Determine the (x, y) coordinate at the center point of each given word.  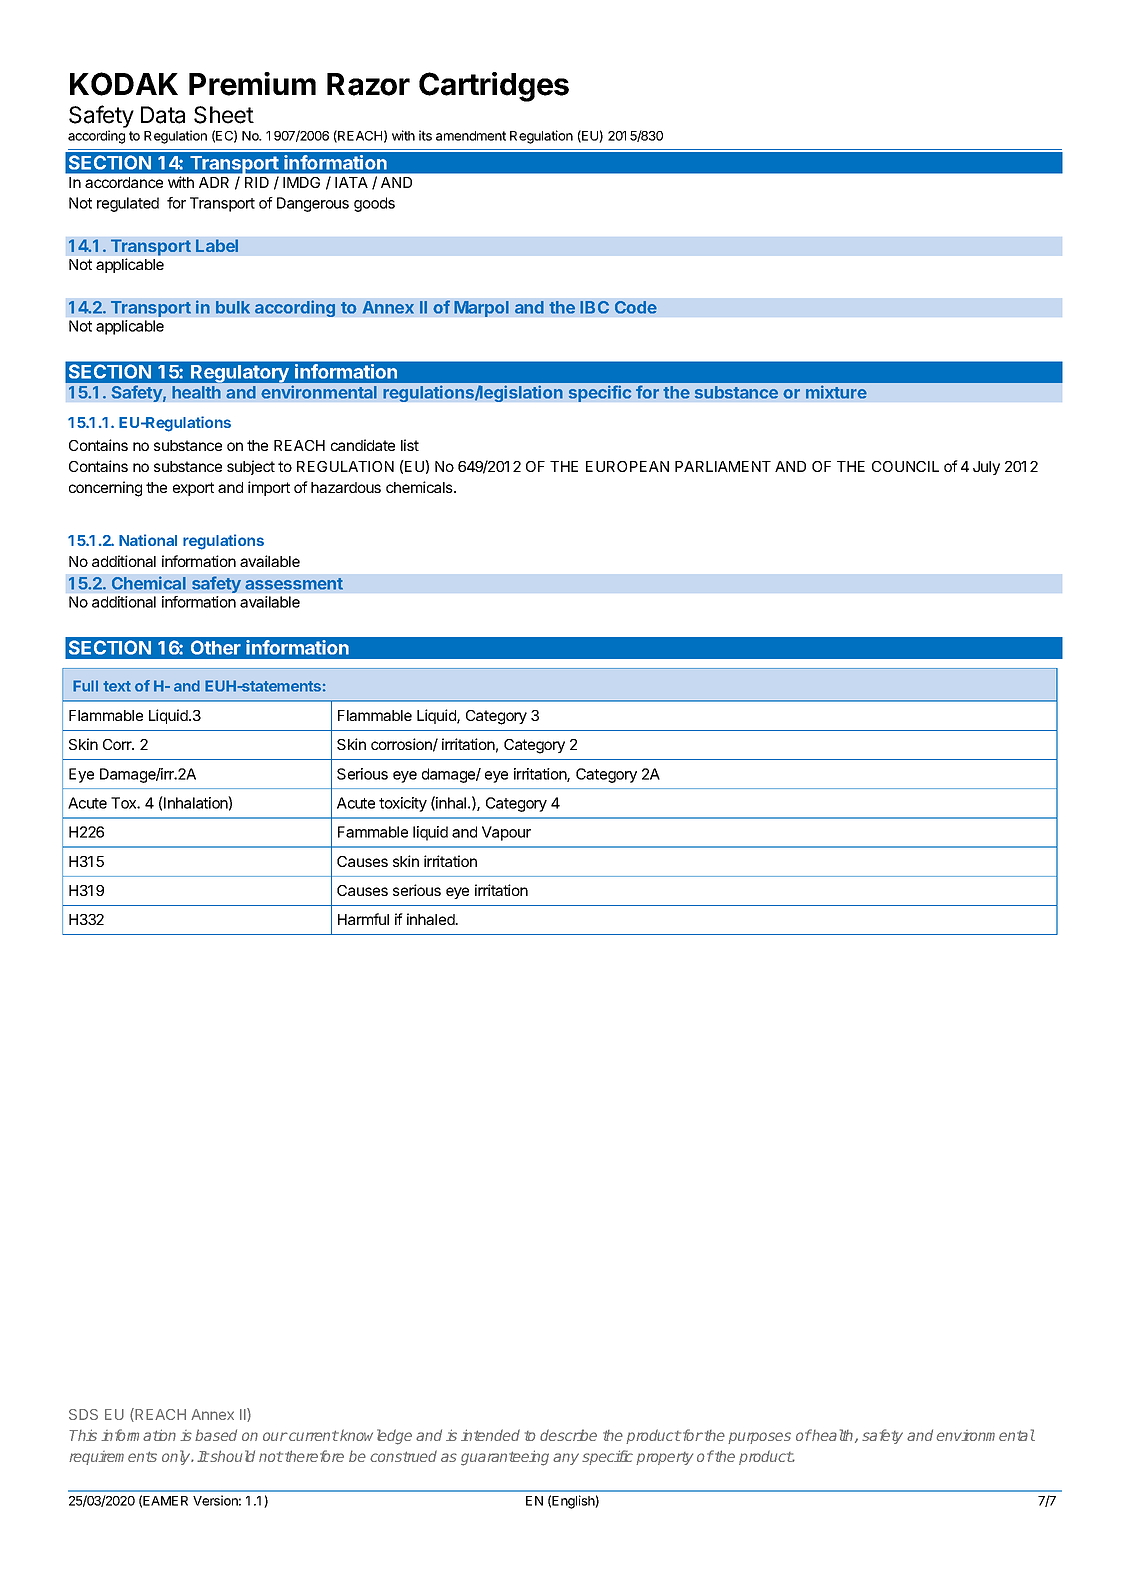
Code (636, 307)
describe (568, 1435)
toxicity (403, 804)
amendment (471, 136)
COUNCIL (905, 466)
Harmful (363, 919)
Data (163, 115)
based (216, 1435)
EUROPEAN (627, 466)
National (148, 540)
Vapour (506, 833)
